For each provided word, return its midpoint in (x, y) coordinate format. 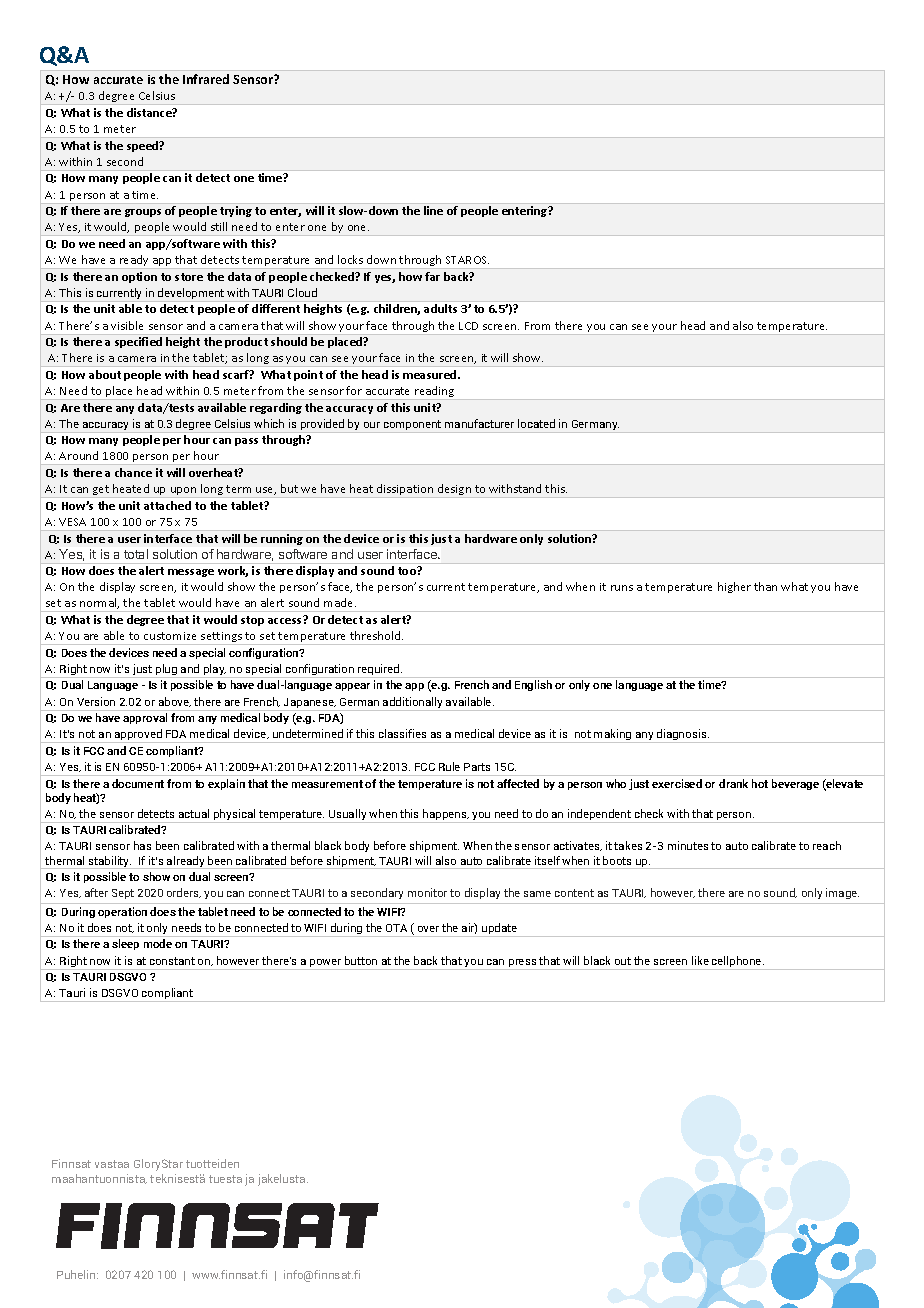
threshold (376, 635)
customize (170, 636)
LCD (468, 326)
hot (760, 783)
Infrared (206, 79)
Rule (449, 766)
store (189, 277)
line (433, 210)
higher (734, 587)
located (536, 423)
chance (133, 472)
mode (158, 943)
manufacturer (479, 423)
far (432, 276)
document (138, 783)
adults (440, 308)
